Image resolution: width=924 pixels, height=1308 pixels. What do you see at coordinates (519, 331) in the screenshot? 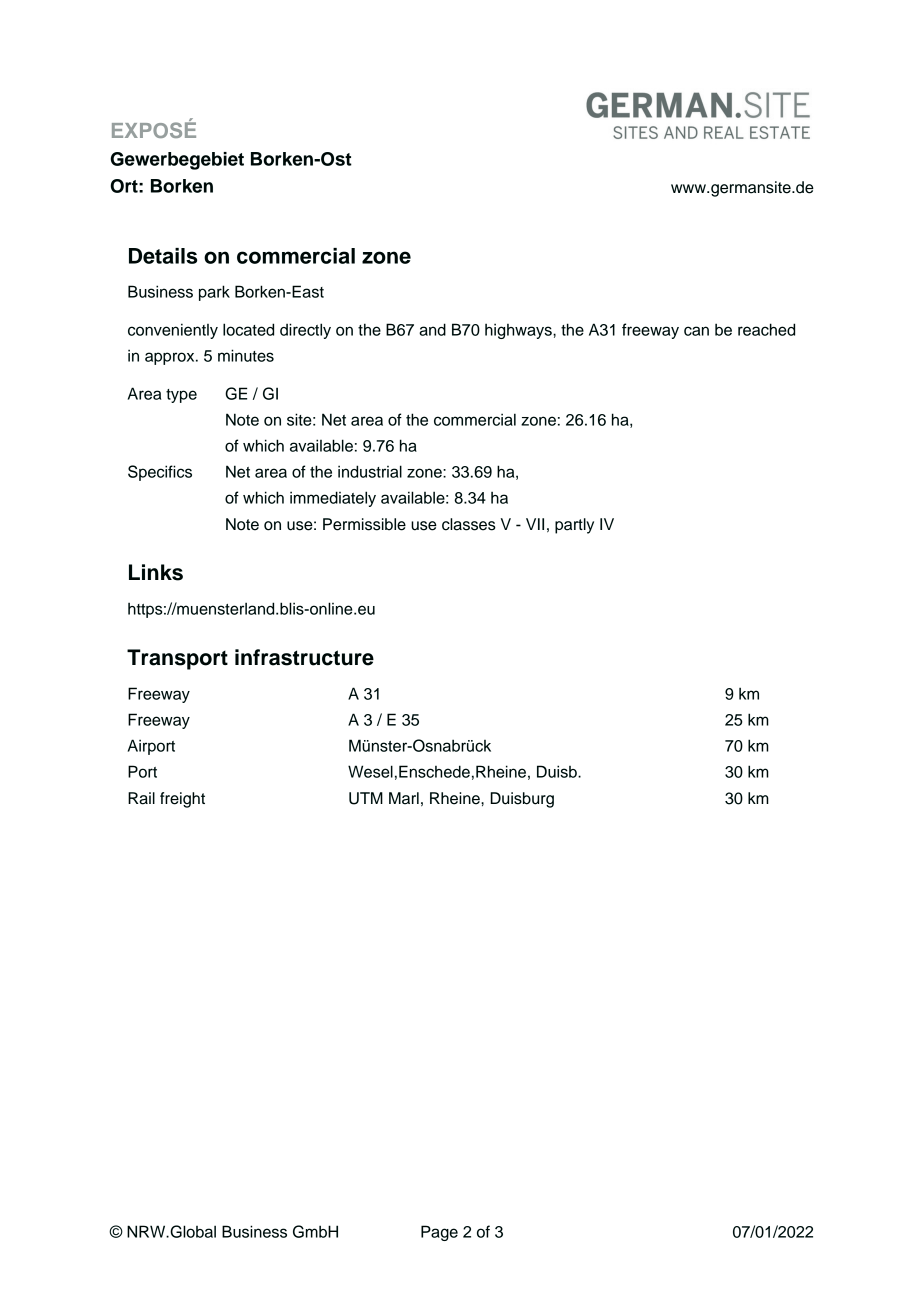
I see `highways` at bounding box center [519, 331].
